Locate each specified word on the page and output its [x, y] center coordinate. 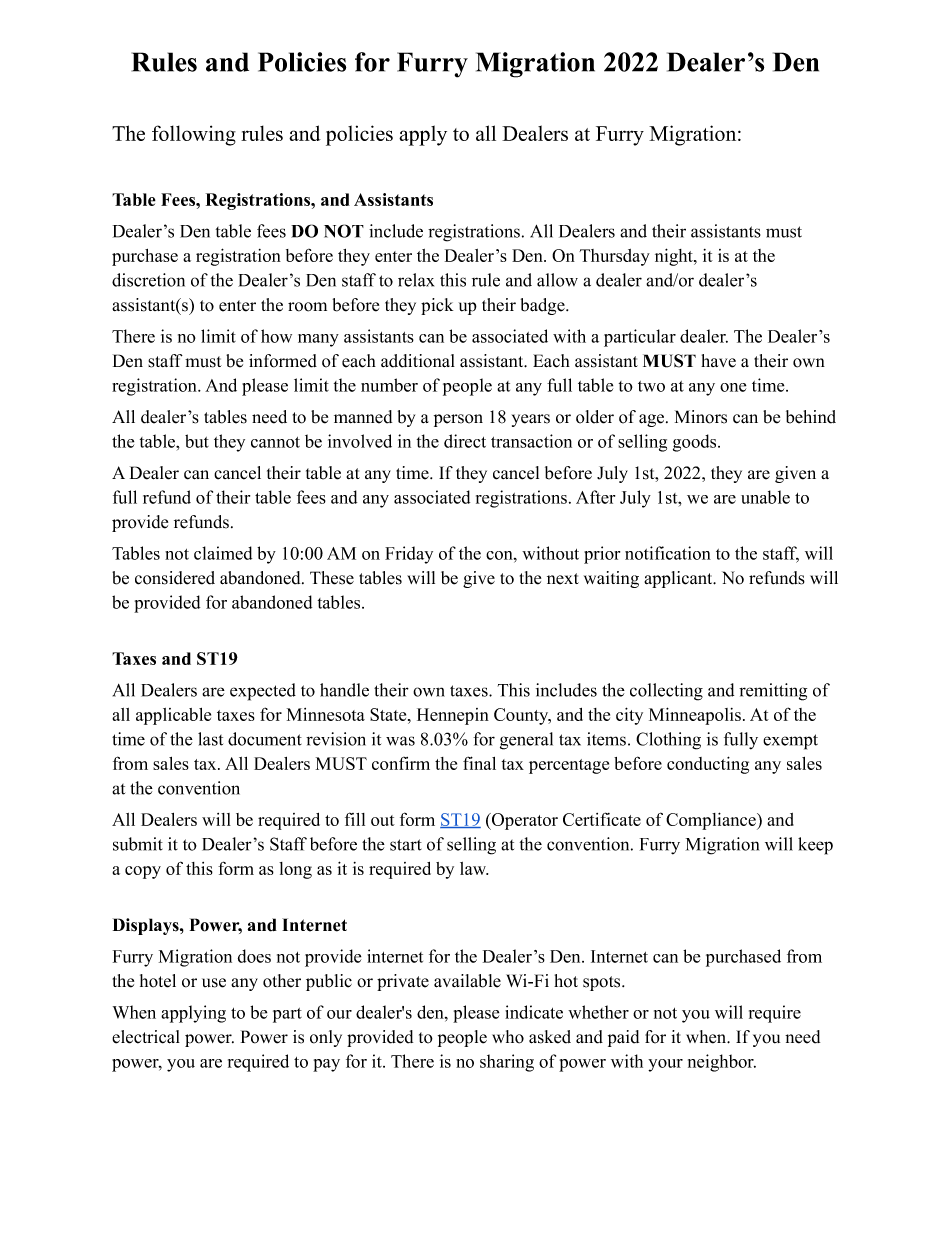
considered [175, 578]
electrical [146, 1037]
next [563, 579]
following [194, 135]
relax [416, 280]
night [675, 257]
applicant [679, 579]
